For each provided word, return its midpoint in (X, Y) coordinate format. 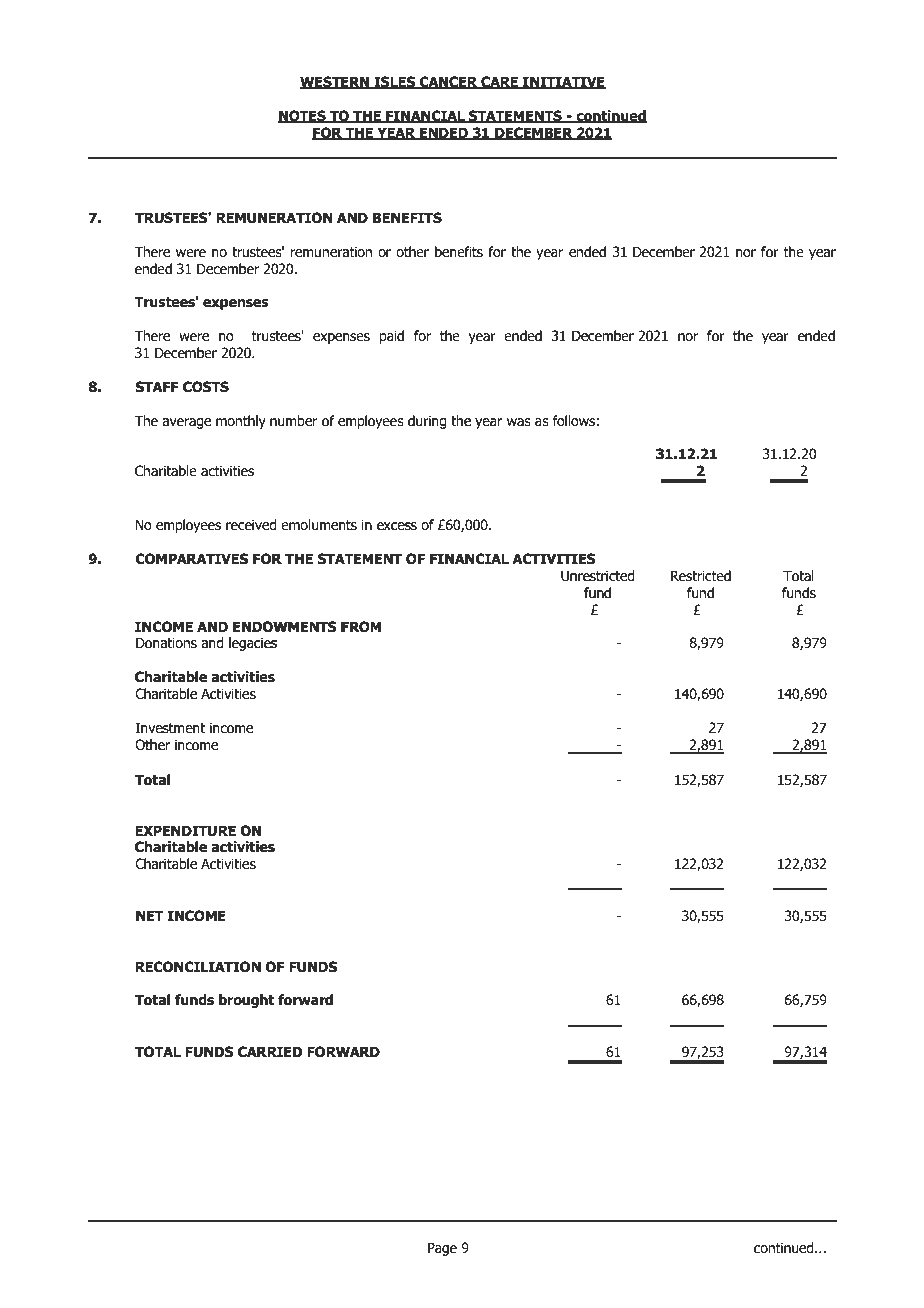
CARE (499, 82)
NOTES (303, 116)
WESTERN (336, 82)
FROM (361, 627)
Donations (166, 643)
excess (397, 526)
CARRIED (270, 1052)
